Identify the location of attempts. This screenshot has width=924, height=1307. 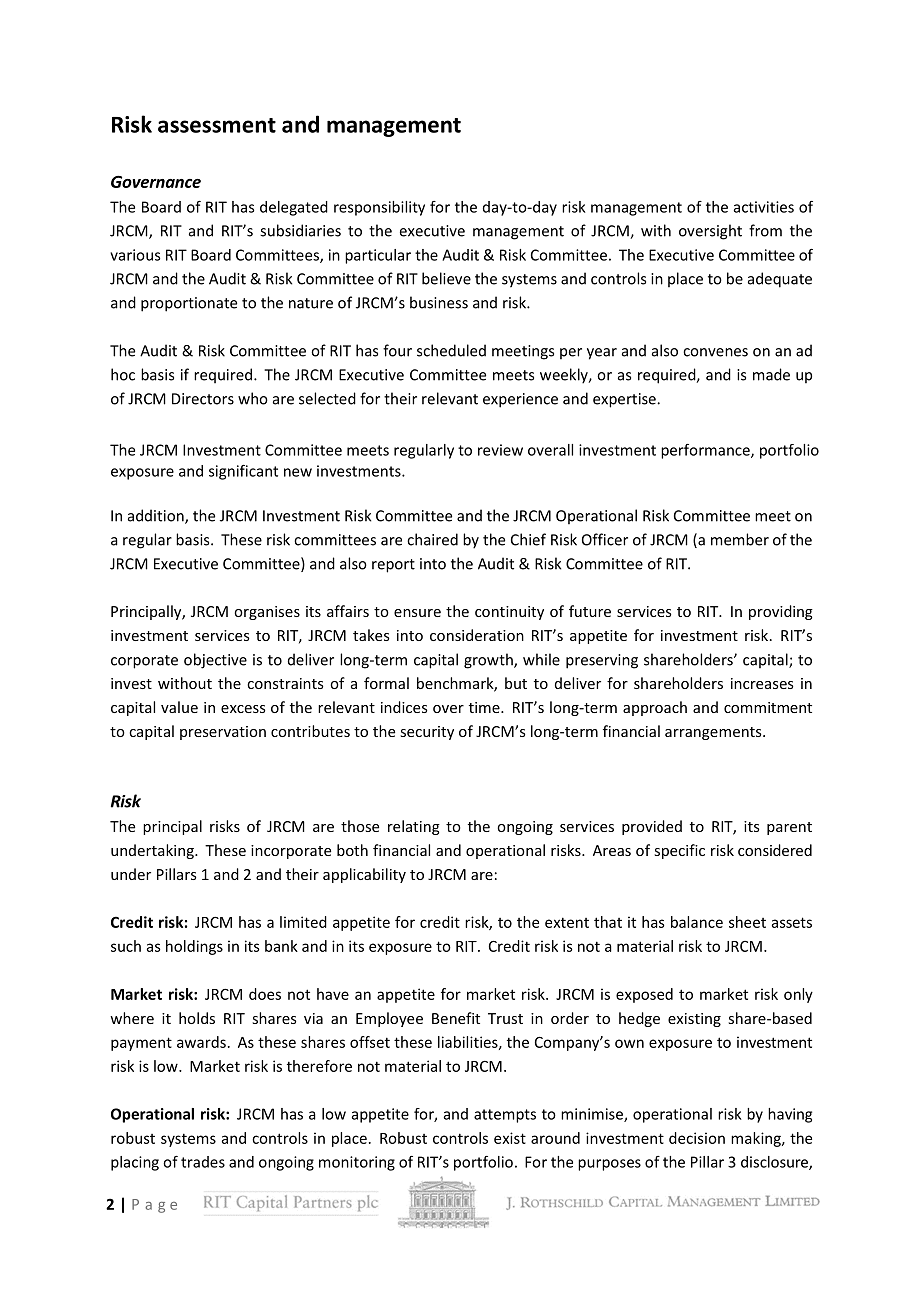
(505, 1116).
